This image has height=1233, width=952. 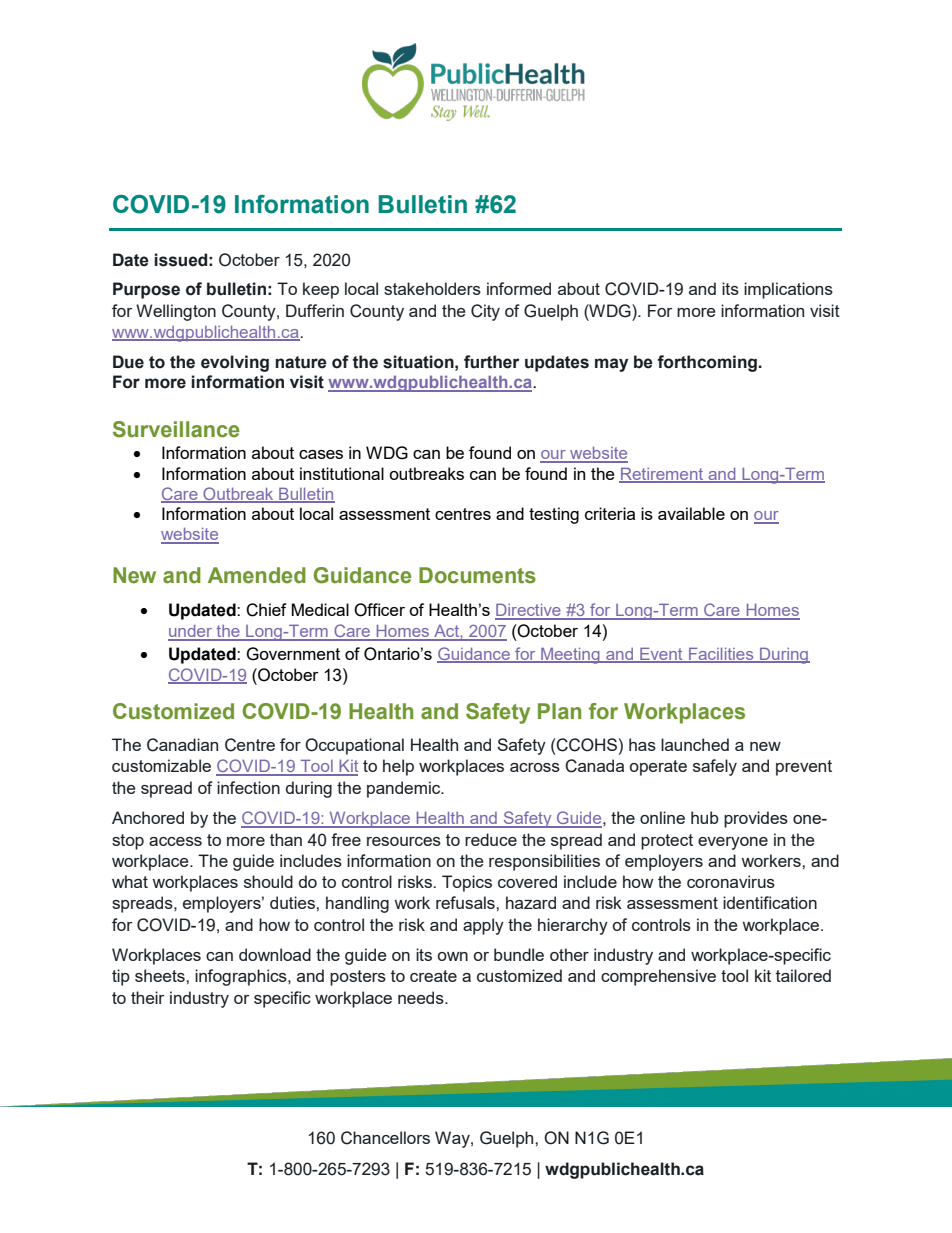 What do you see at coordinates (147, 997) in the image?
I see `their` at bounding box center [147, 997].
